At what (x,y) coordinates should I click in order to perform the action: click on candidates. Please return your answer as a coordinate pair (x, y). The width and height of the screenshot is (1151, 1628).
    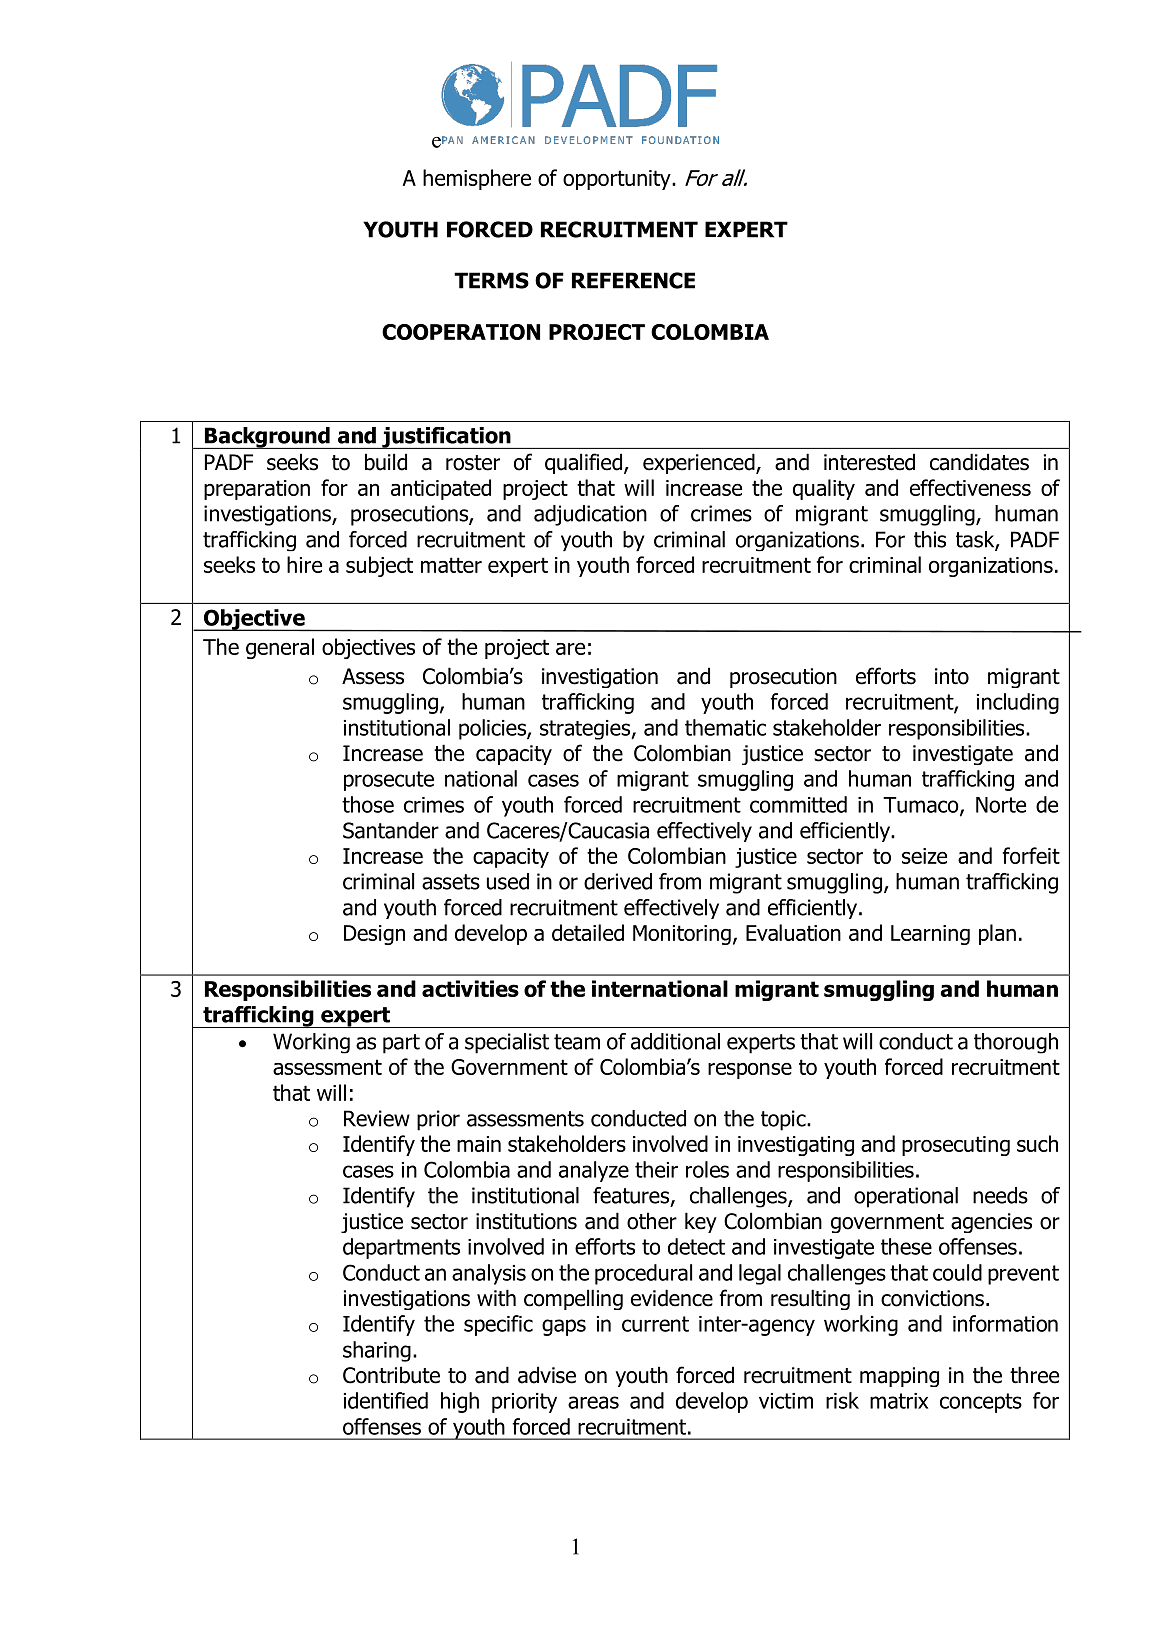
    Looking at the image, I should click on (979, 462).
